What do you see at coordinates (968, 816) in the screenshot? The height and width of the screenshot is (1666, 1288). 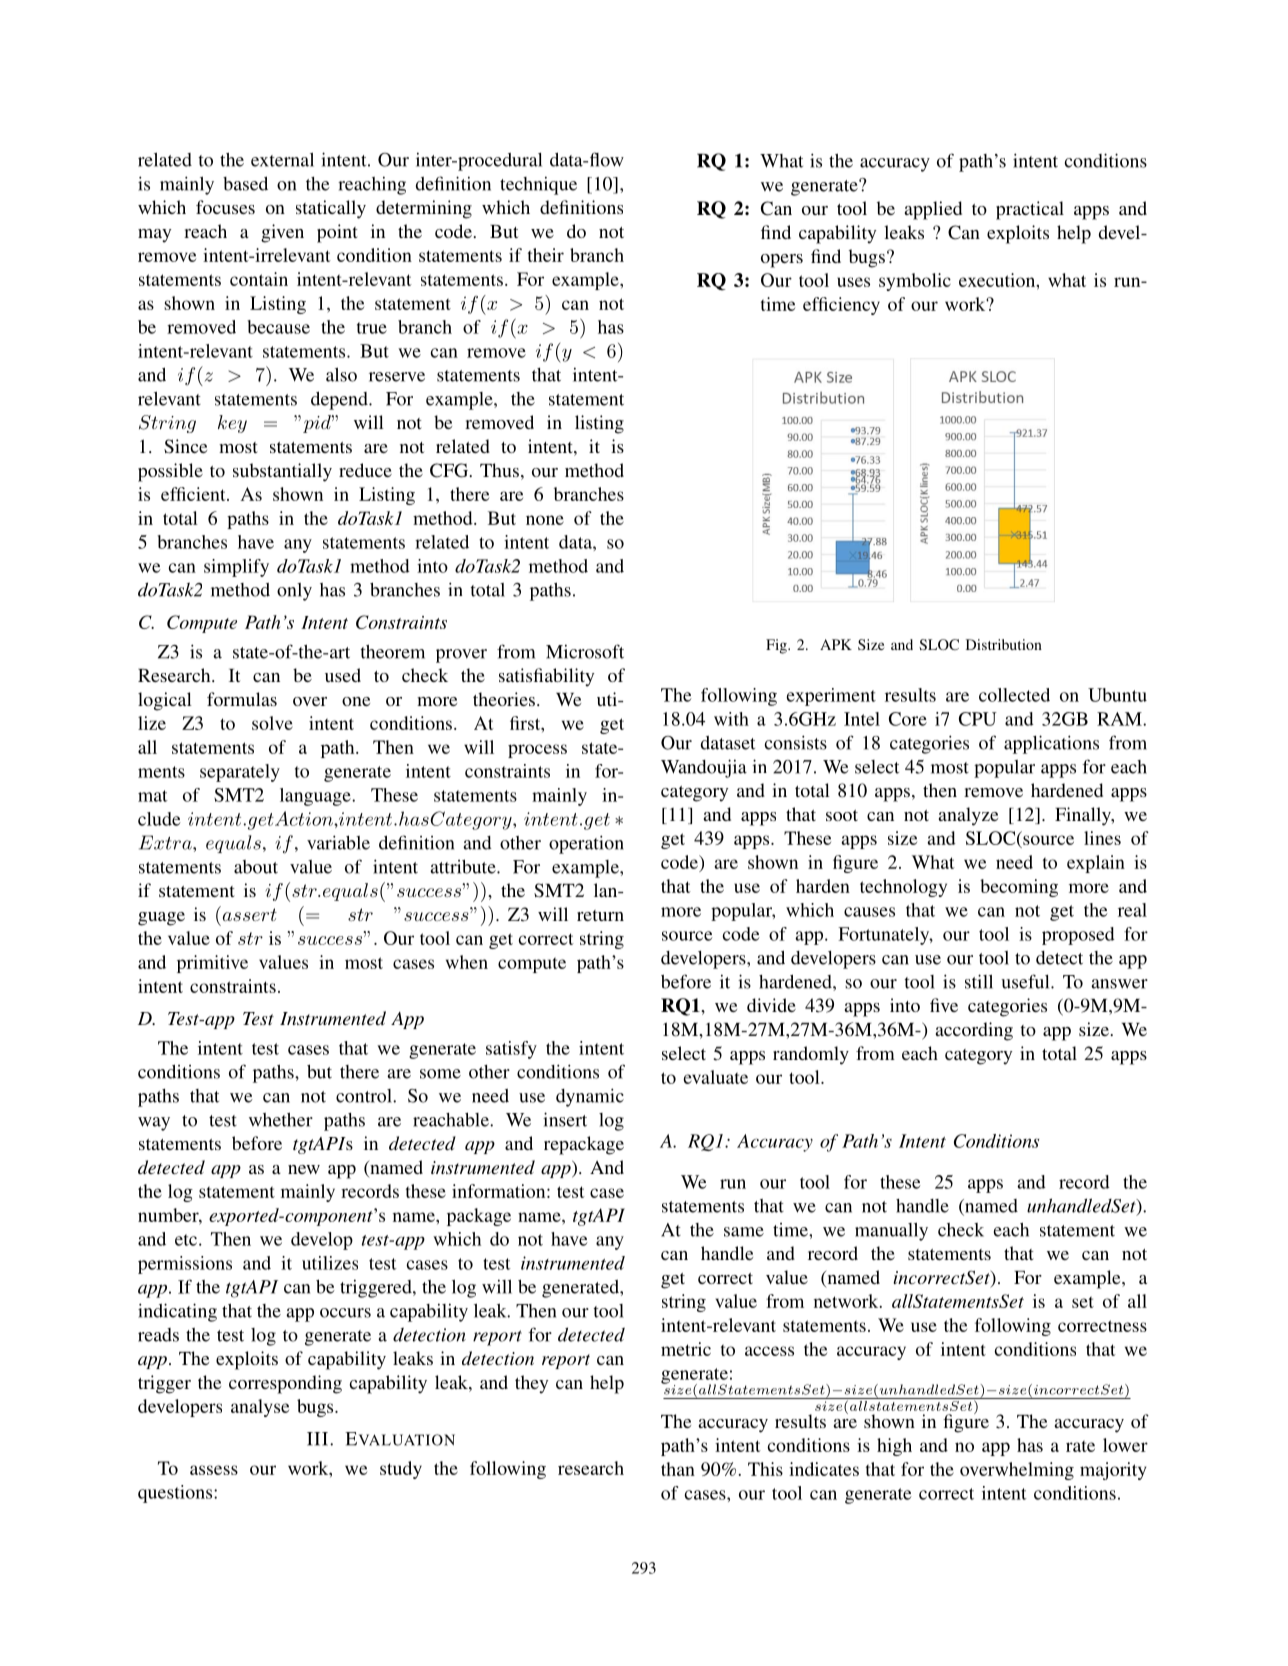 I see `analyze` at bounding box center [968, 816].
